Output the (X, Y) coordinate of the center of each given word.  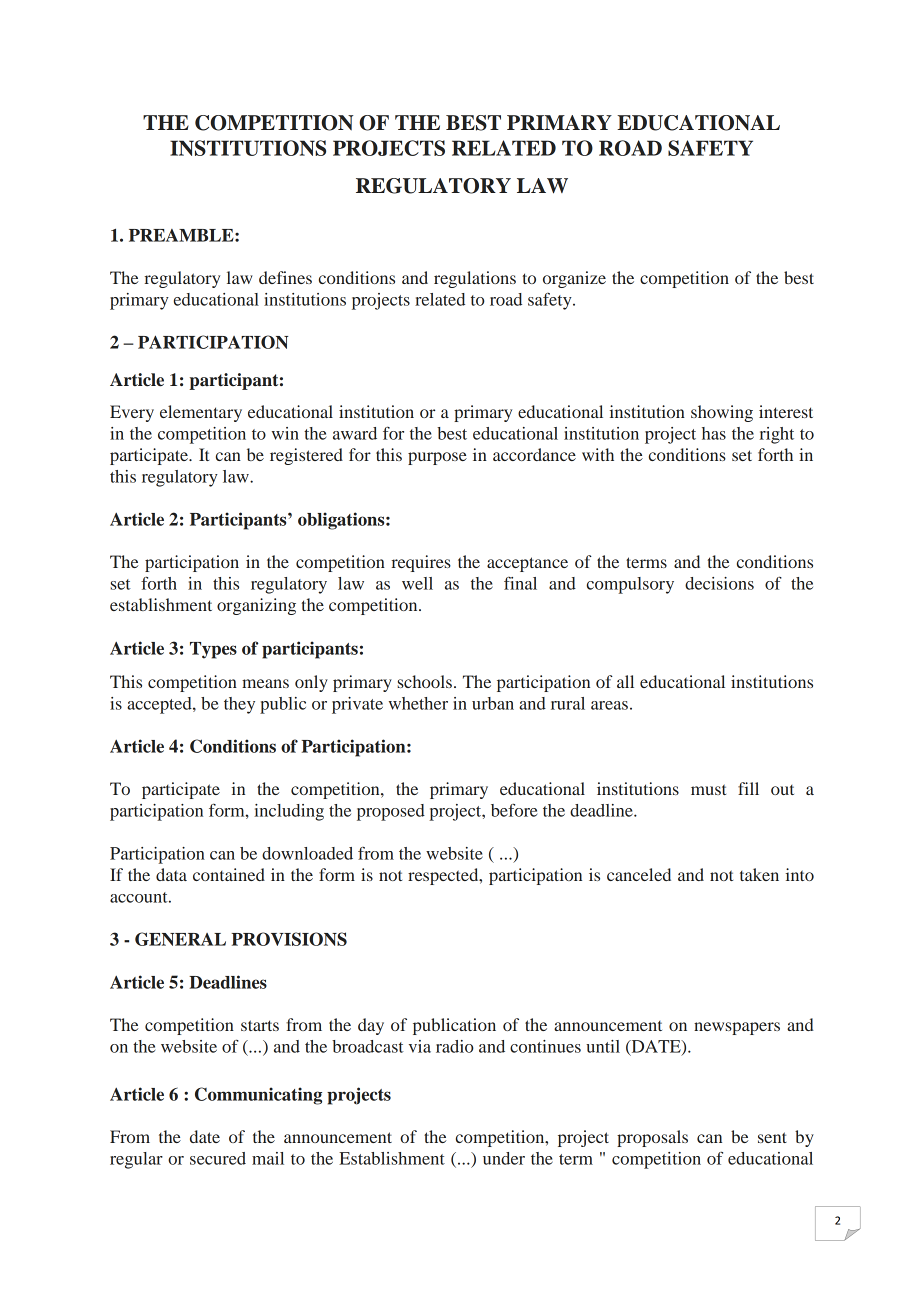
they (239, 705)
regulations (475, 279)
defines (285, 277)
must (708, 789)
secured (218, 1158)
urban (493, 703)
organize (574, 279)
